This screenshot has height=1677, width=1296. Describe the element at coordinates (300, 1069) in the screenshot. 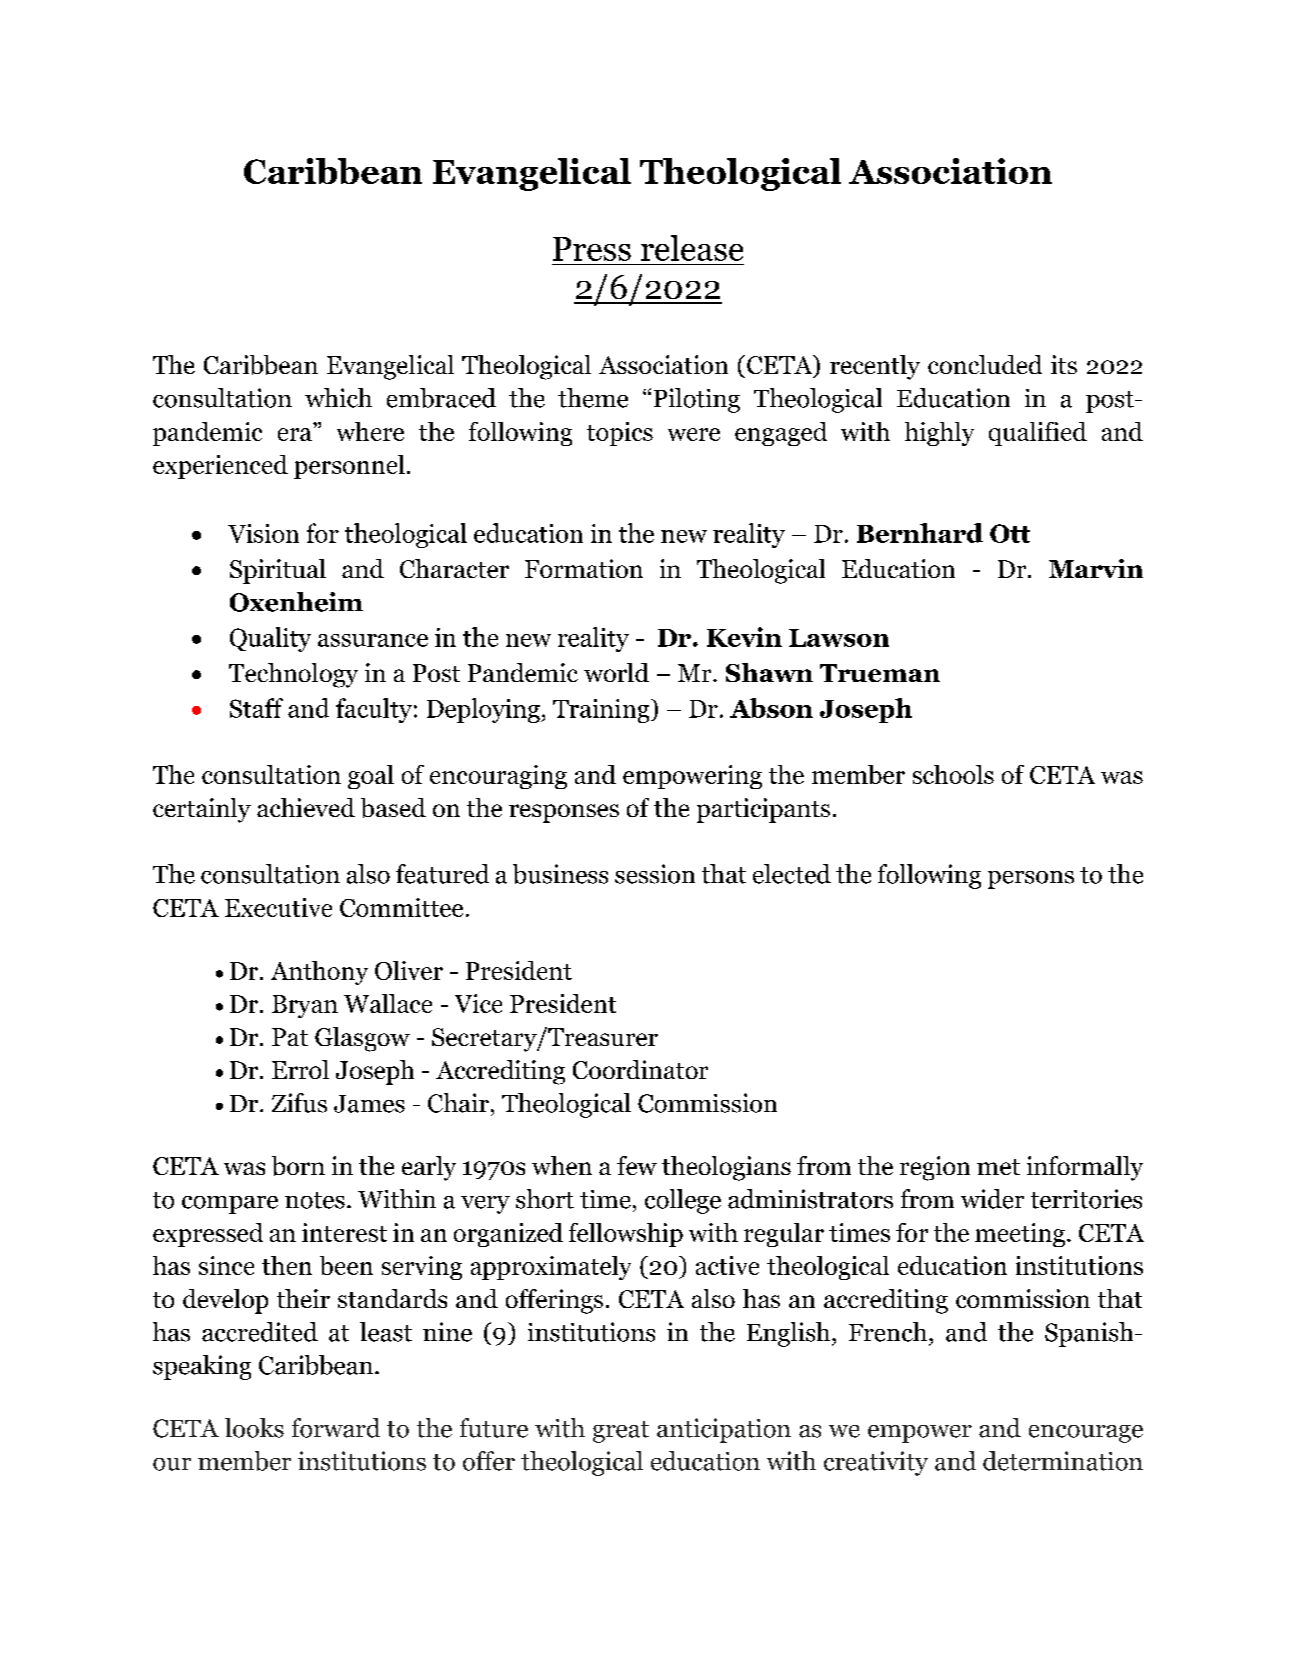

I see `Errol` at that location.
